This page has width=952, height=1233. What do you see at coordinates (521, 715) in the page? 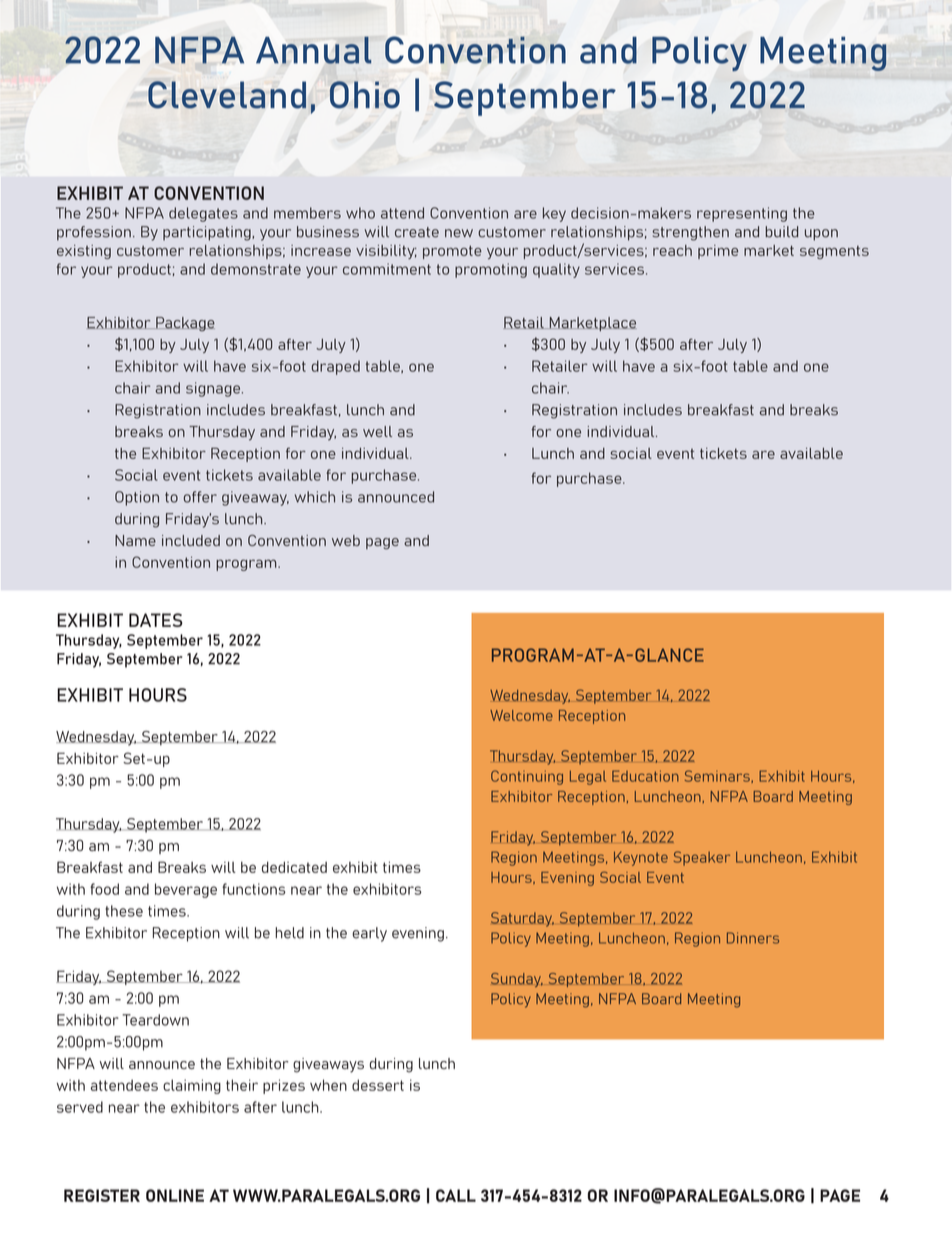
I see `Welcome` at bounding box center [521, 715].
